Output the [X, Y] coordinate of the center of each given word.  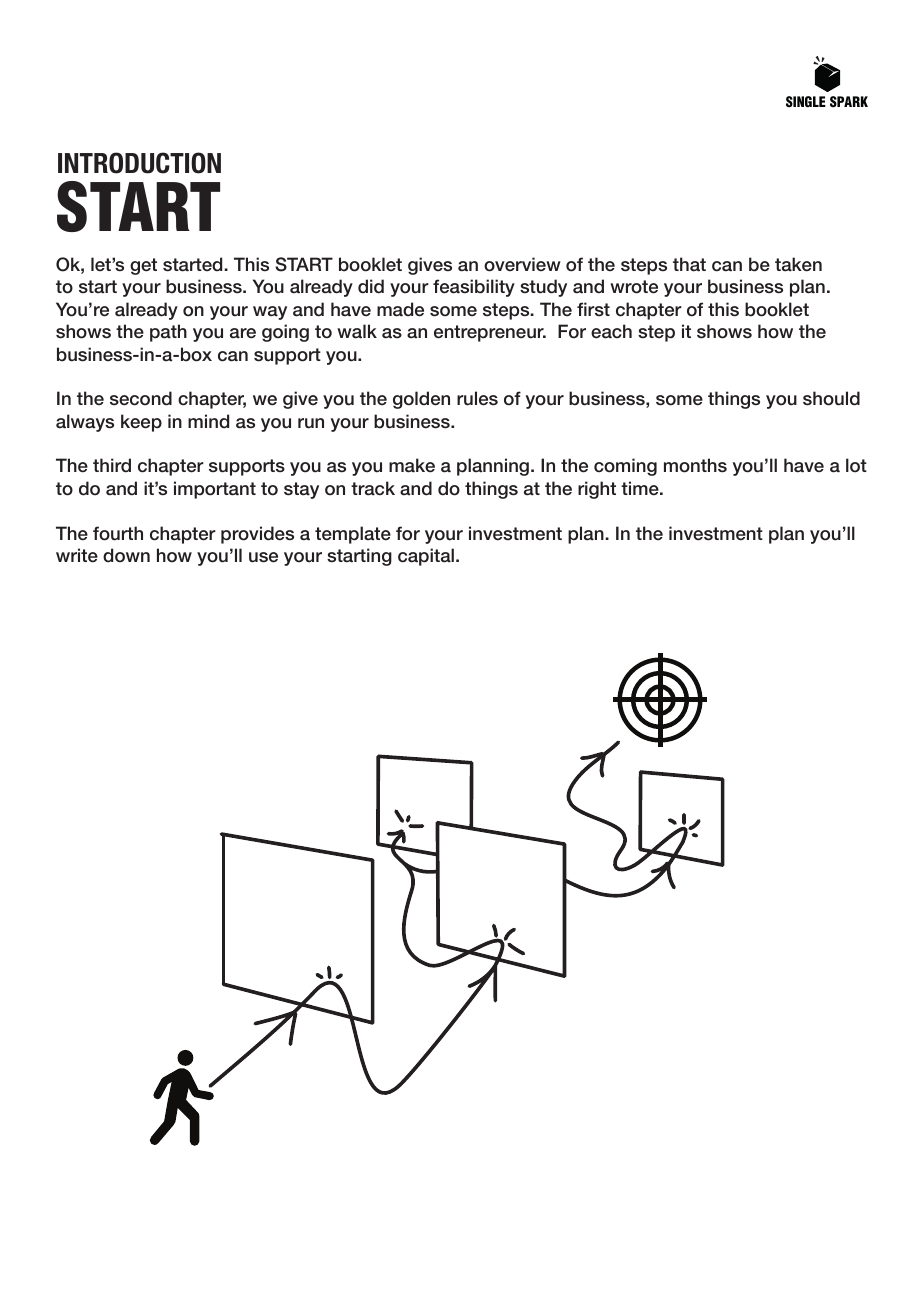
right [597, 490]
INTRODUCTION [139, 163]
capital [426, 557]
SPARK [849, 102]
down [126, 555]
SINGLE [806, 102]
